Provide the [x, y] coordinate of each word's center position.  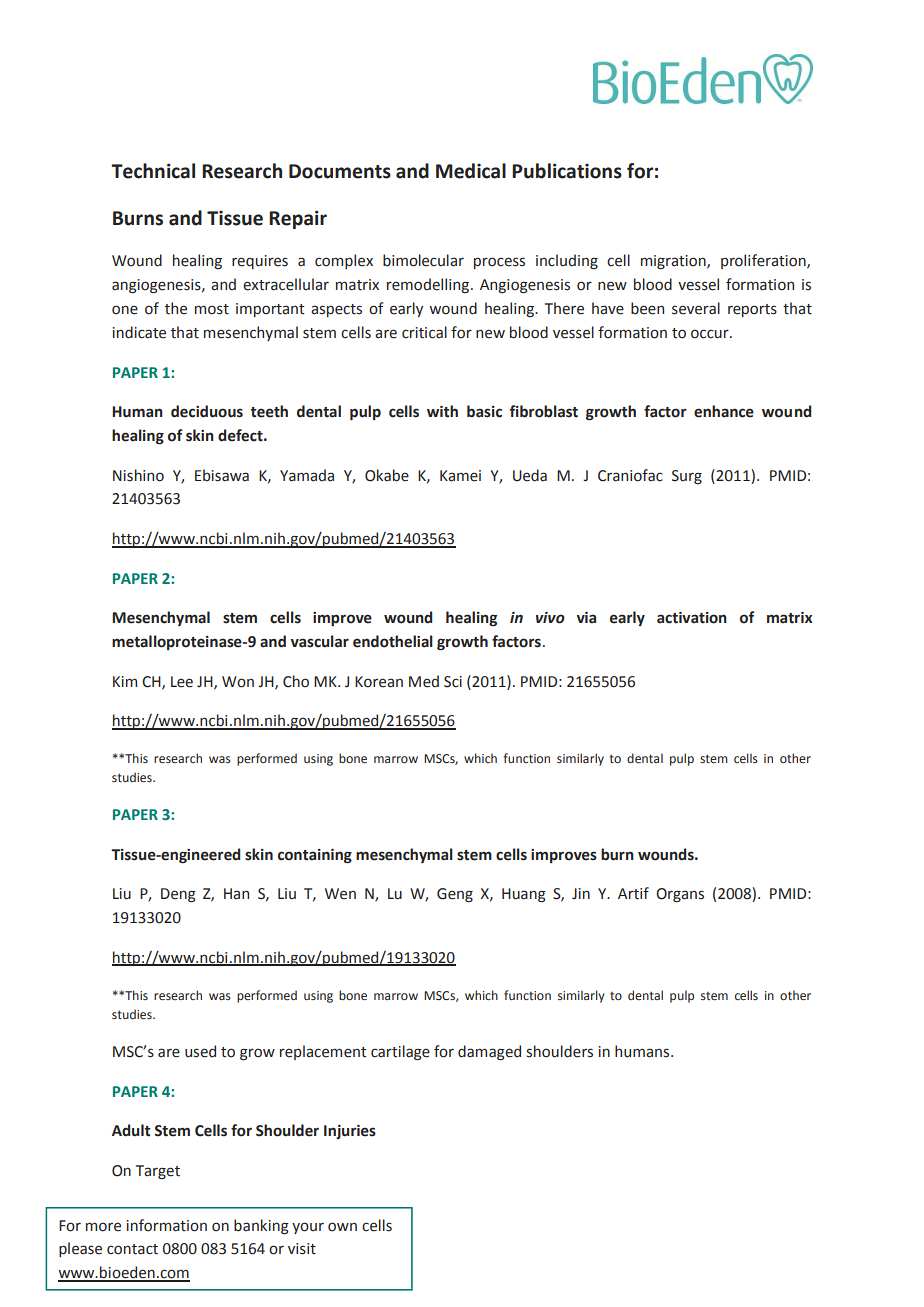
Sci [453, 682]
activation [692, 618]
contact [132, 1249]
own [342, 1227]
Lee [182, 682]
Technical [153, 171]
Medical [471, 171]
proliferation [764, 261]
